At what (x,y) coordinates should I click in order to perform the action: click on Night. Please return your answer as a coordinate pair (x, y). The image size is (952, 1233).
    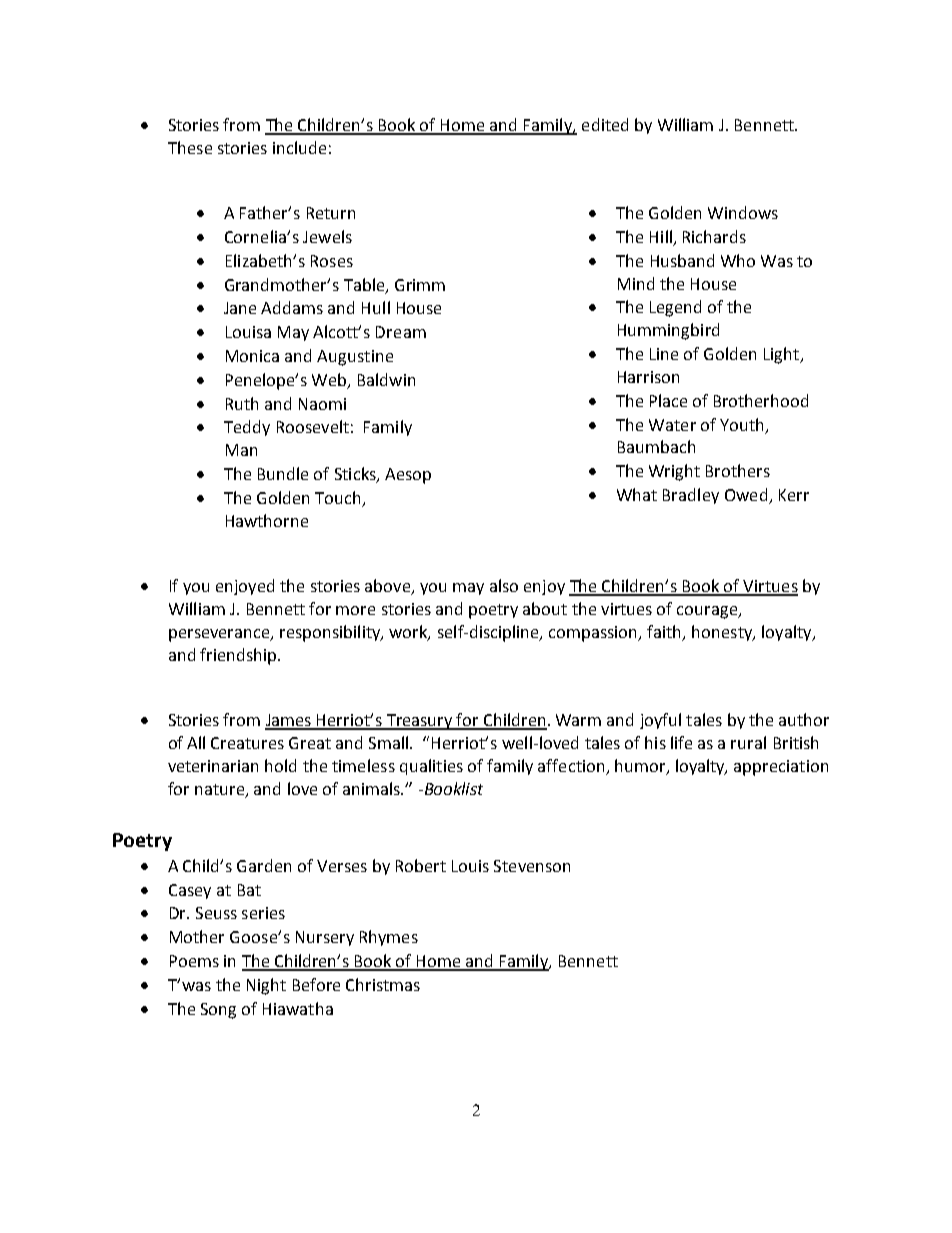
    Looking at the image, I should click on (266, 986).
